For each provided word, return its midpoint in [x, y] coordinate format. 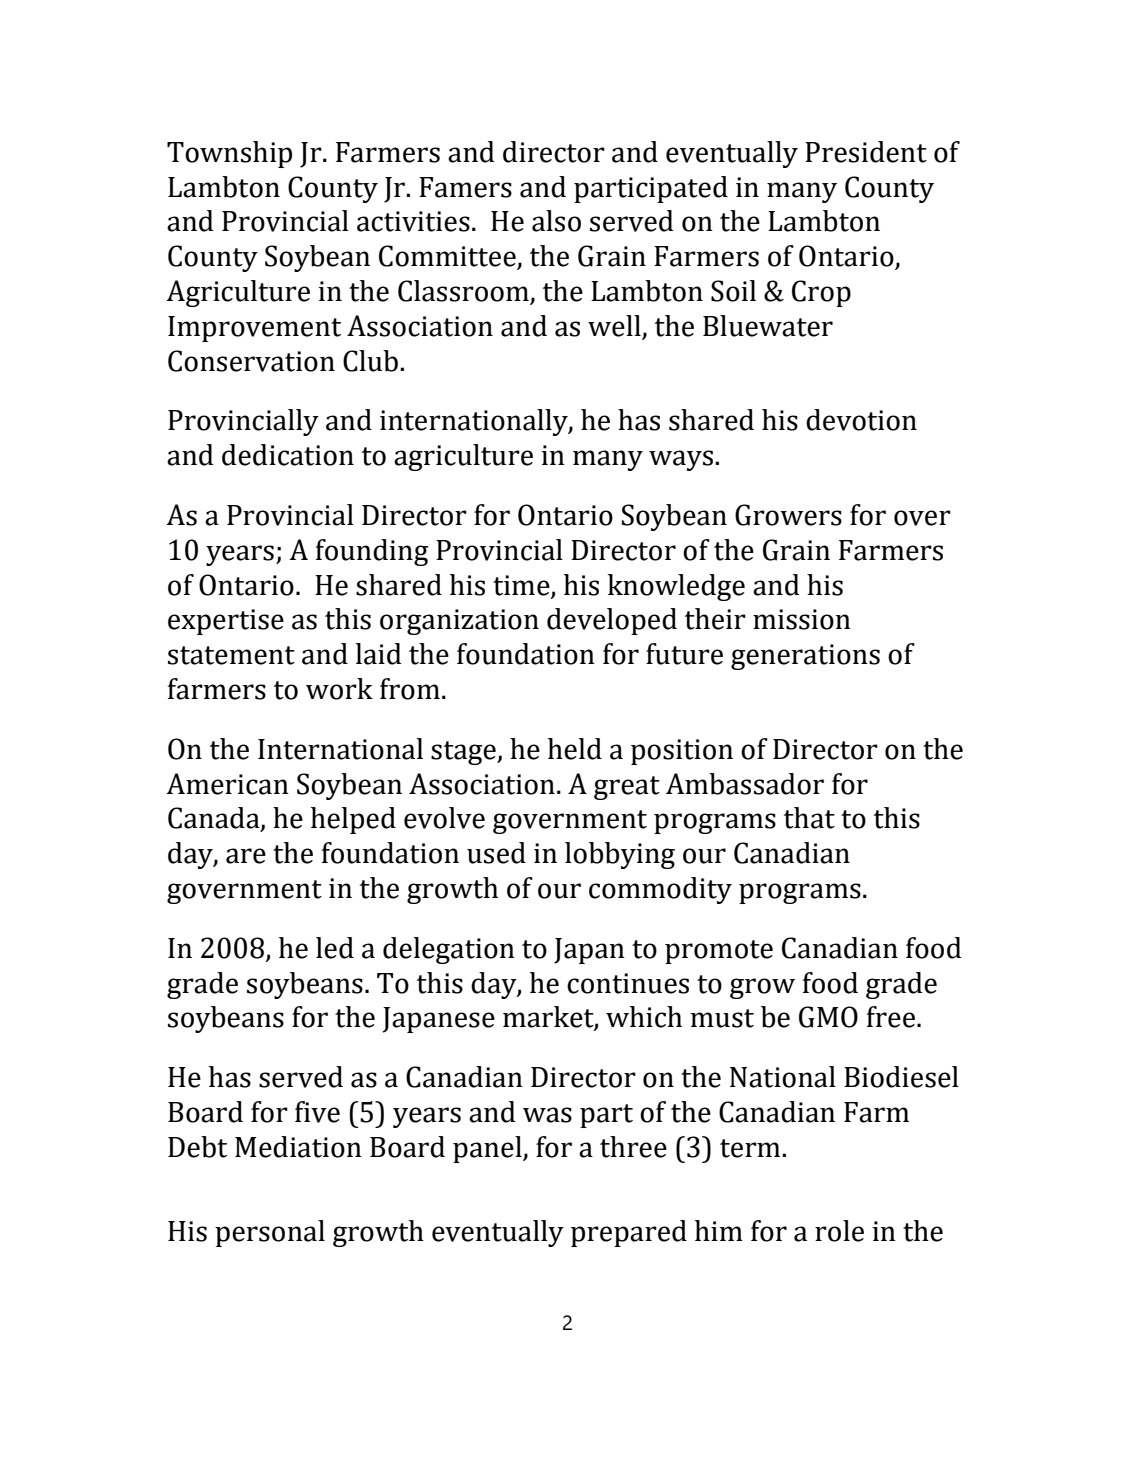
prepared [629, 1233]
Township [229, 154]
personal [270, 1233]
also [556, 221]
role [839, 1231]
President [866, 152]
